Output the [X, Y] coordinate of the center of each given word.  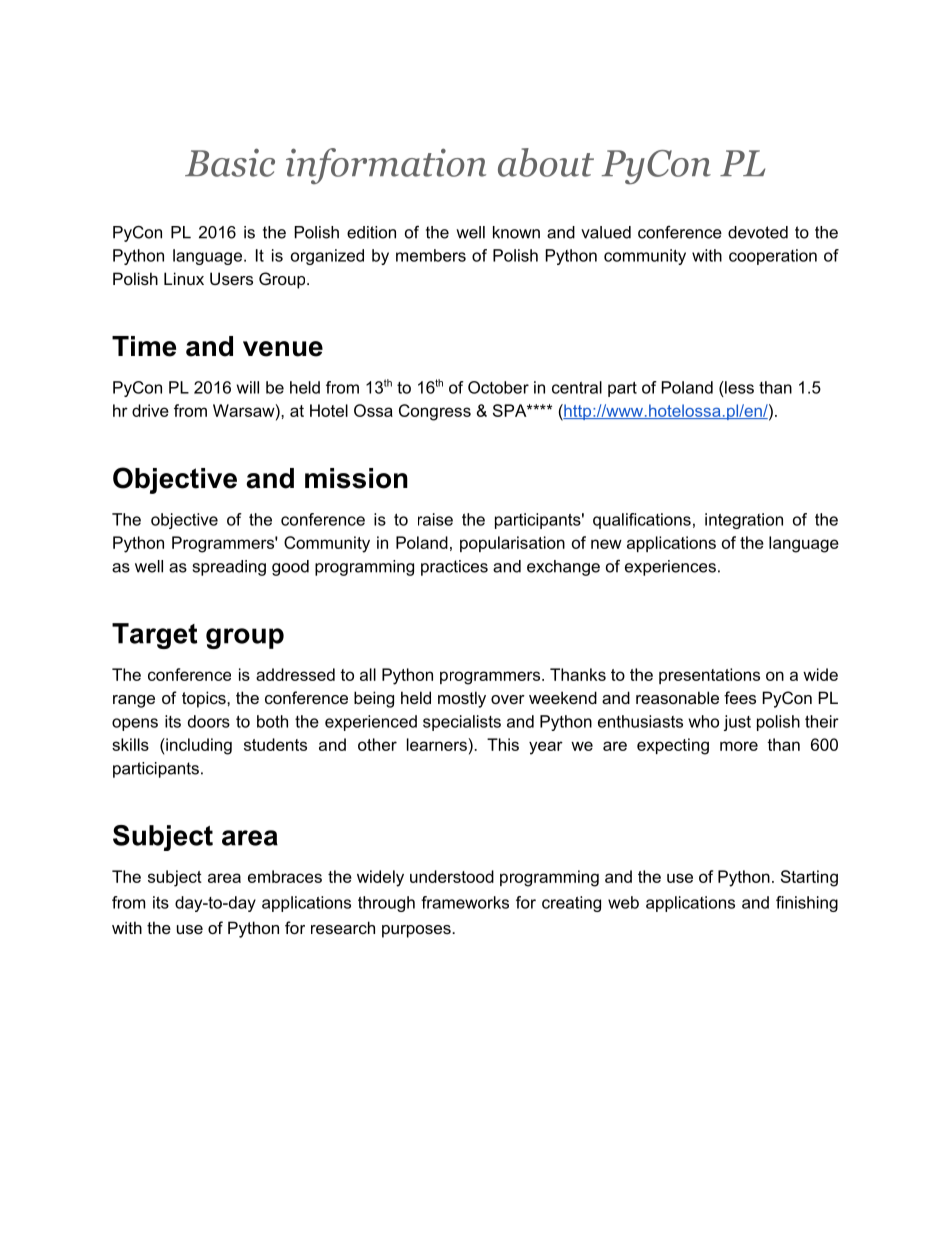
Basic [230, 162]
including [198, 746]
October [498, 387]
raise [435, 519]
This [503, 744]
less [738, 387]
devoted [758, 232]
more [739, 746]
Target [154, 636]
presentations [709, 676]
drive [150, 410]
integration [744, 521]
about [546, 162]
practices [454, 568]
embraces [285, 876]
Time [144, 346]
